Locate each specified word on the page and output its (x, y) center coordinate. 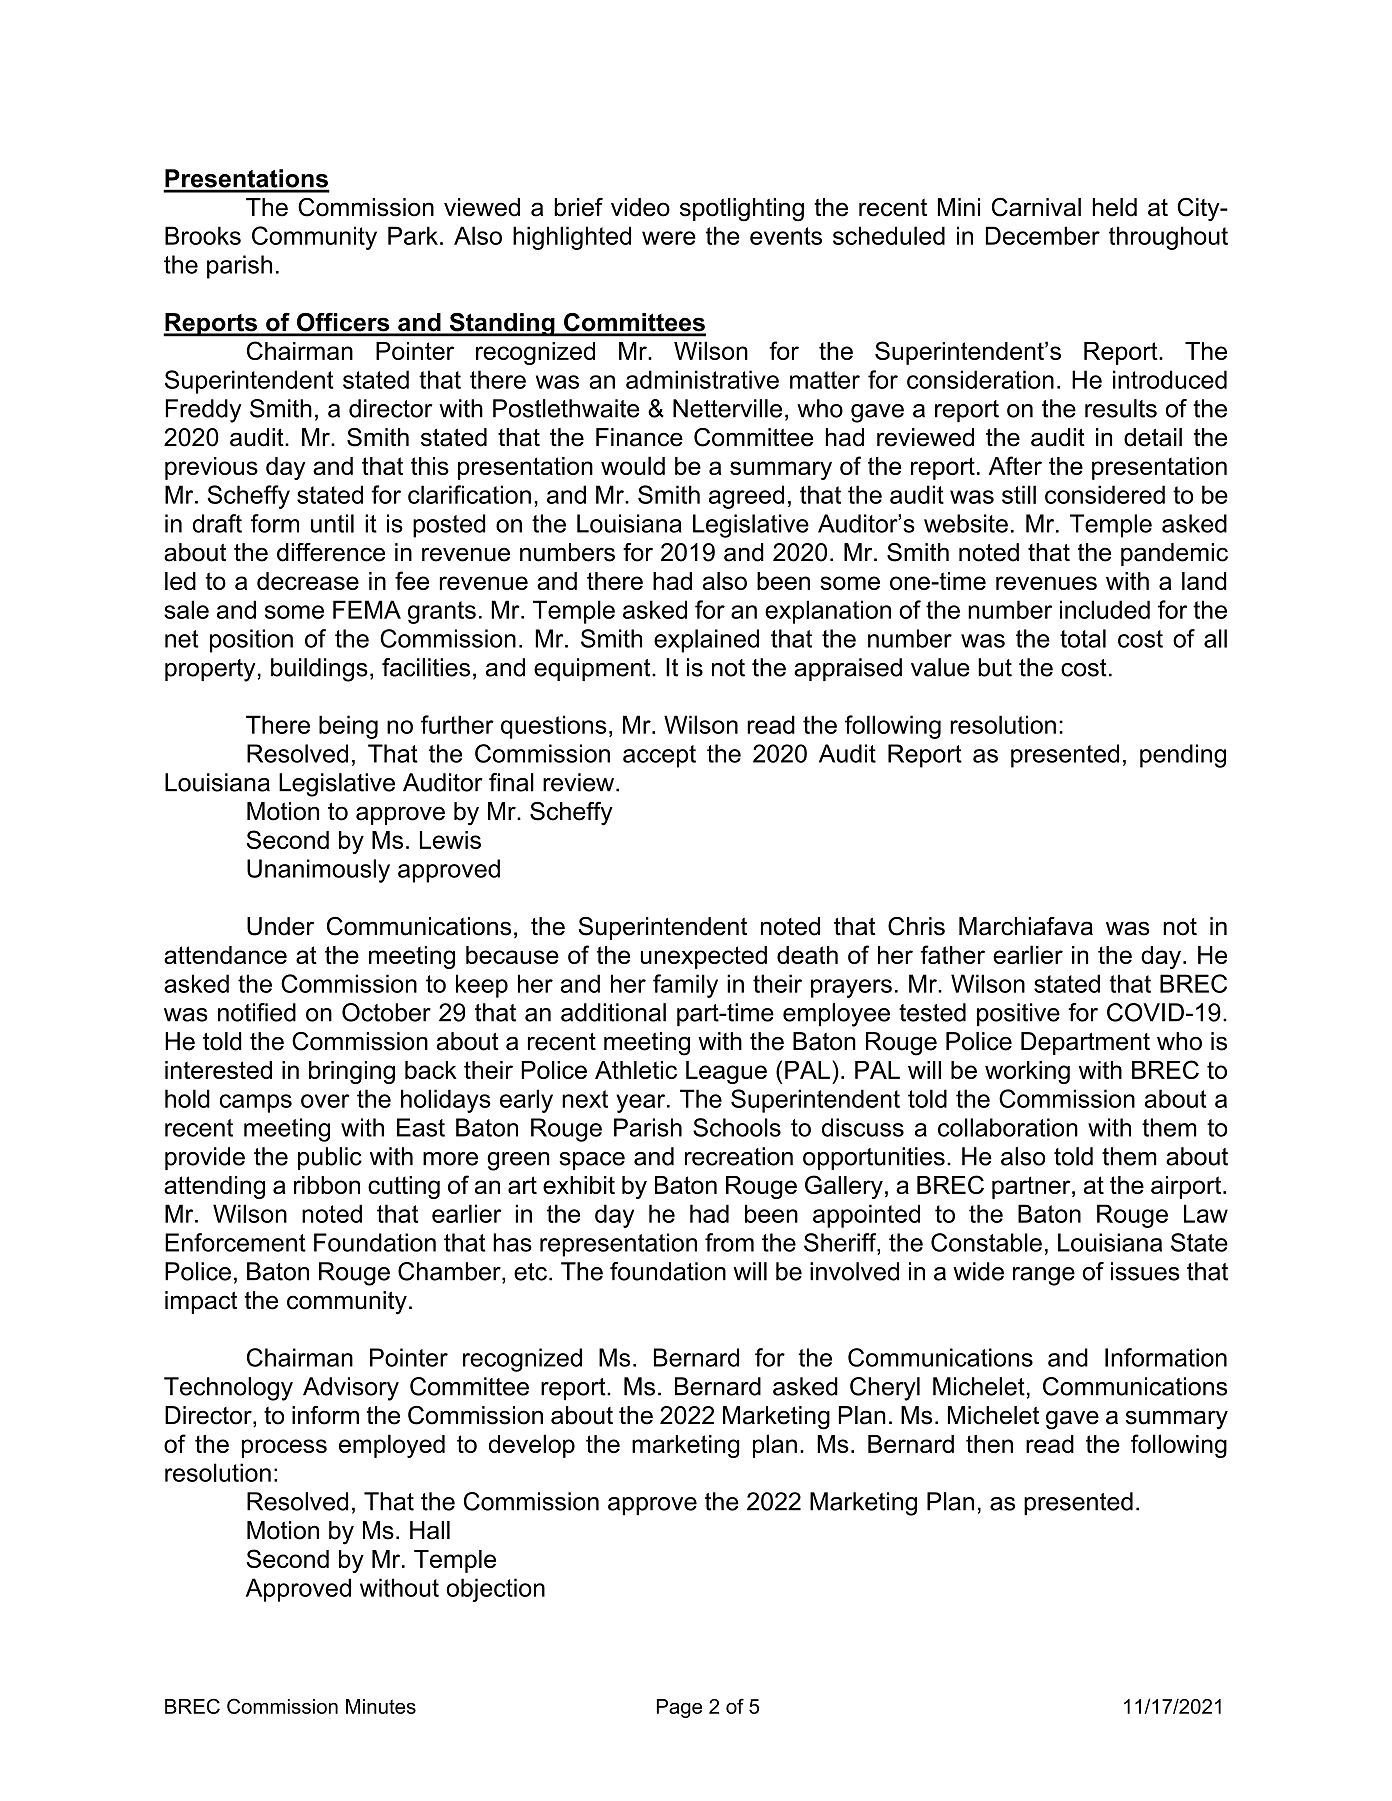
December (1043, 235)
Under (280, 926)
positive (1018, 1015)
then (989, 1444)
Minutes (381, 1706)
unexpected (704, 957)
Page (679, 1708)
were (669, 238)
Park (413, 235)
